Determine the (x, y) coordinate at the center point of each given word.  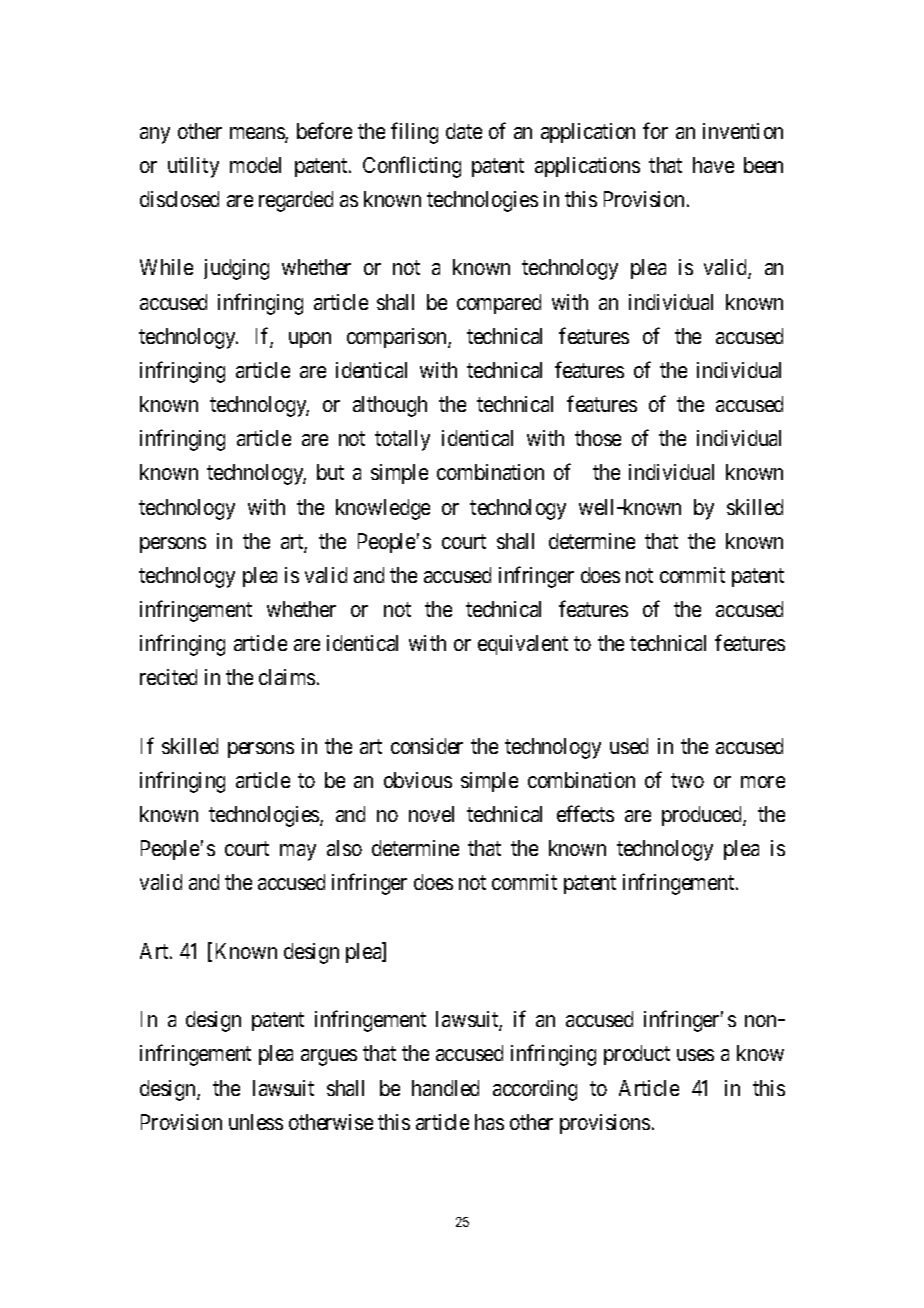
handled (445, 1088)
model (255, 165)
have (713, 165)
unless (256, 1122)
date (464, 131)
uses (695, 1055)
